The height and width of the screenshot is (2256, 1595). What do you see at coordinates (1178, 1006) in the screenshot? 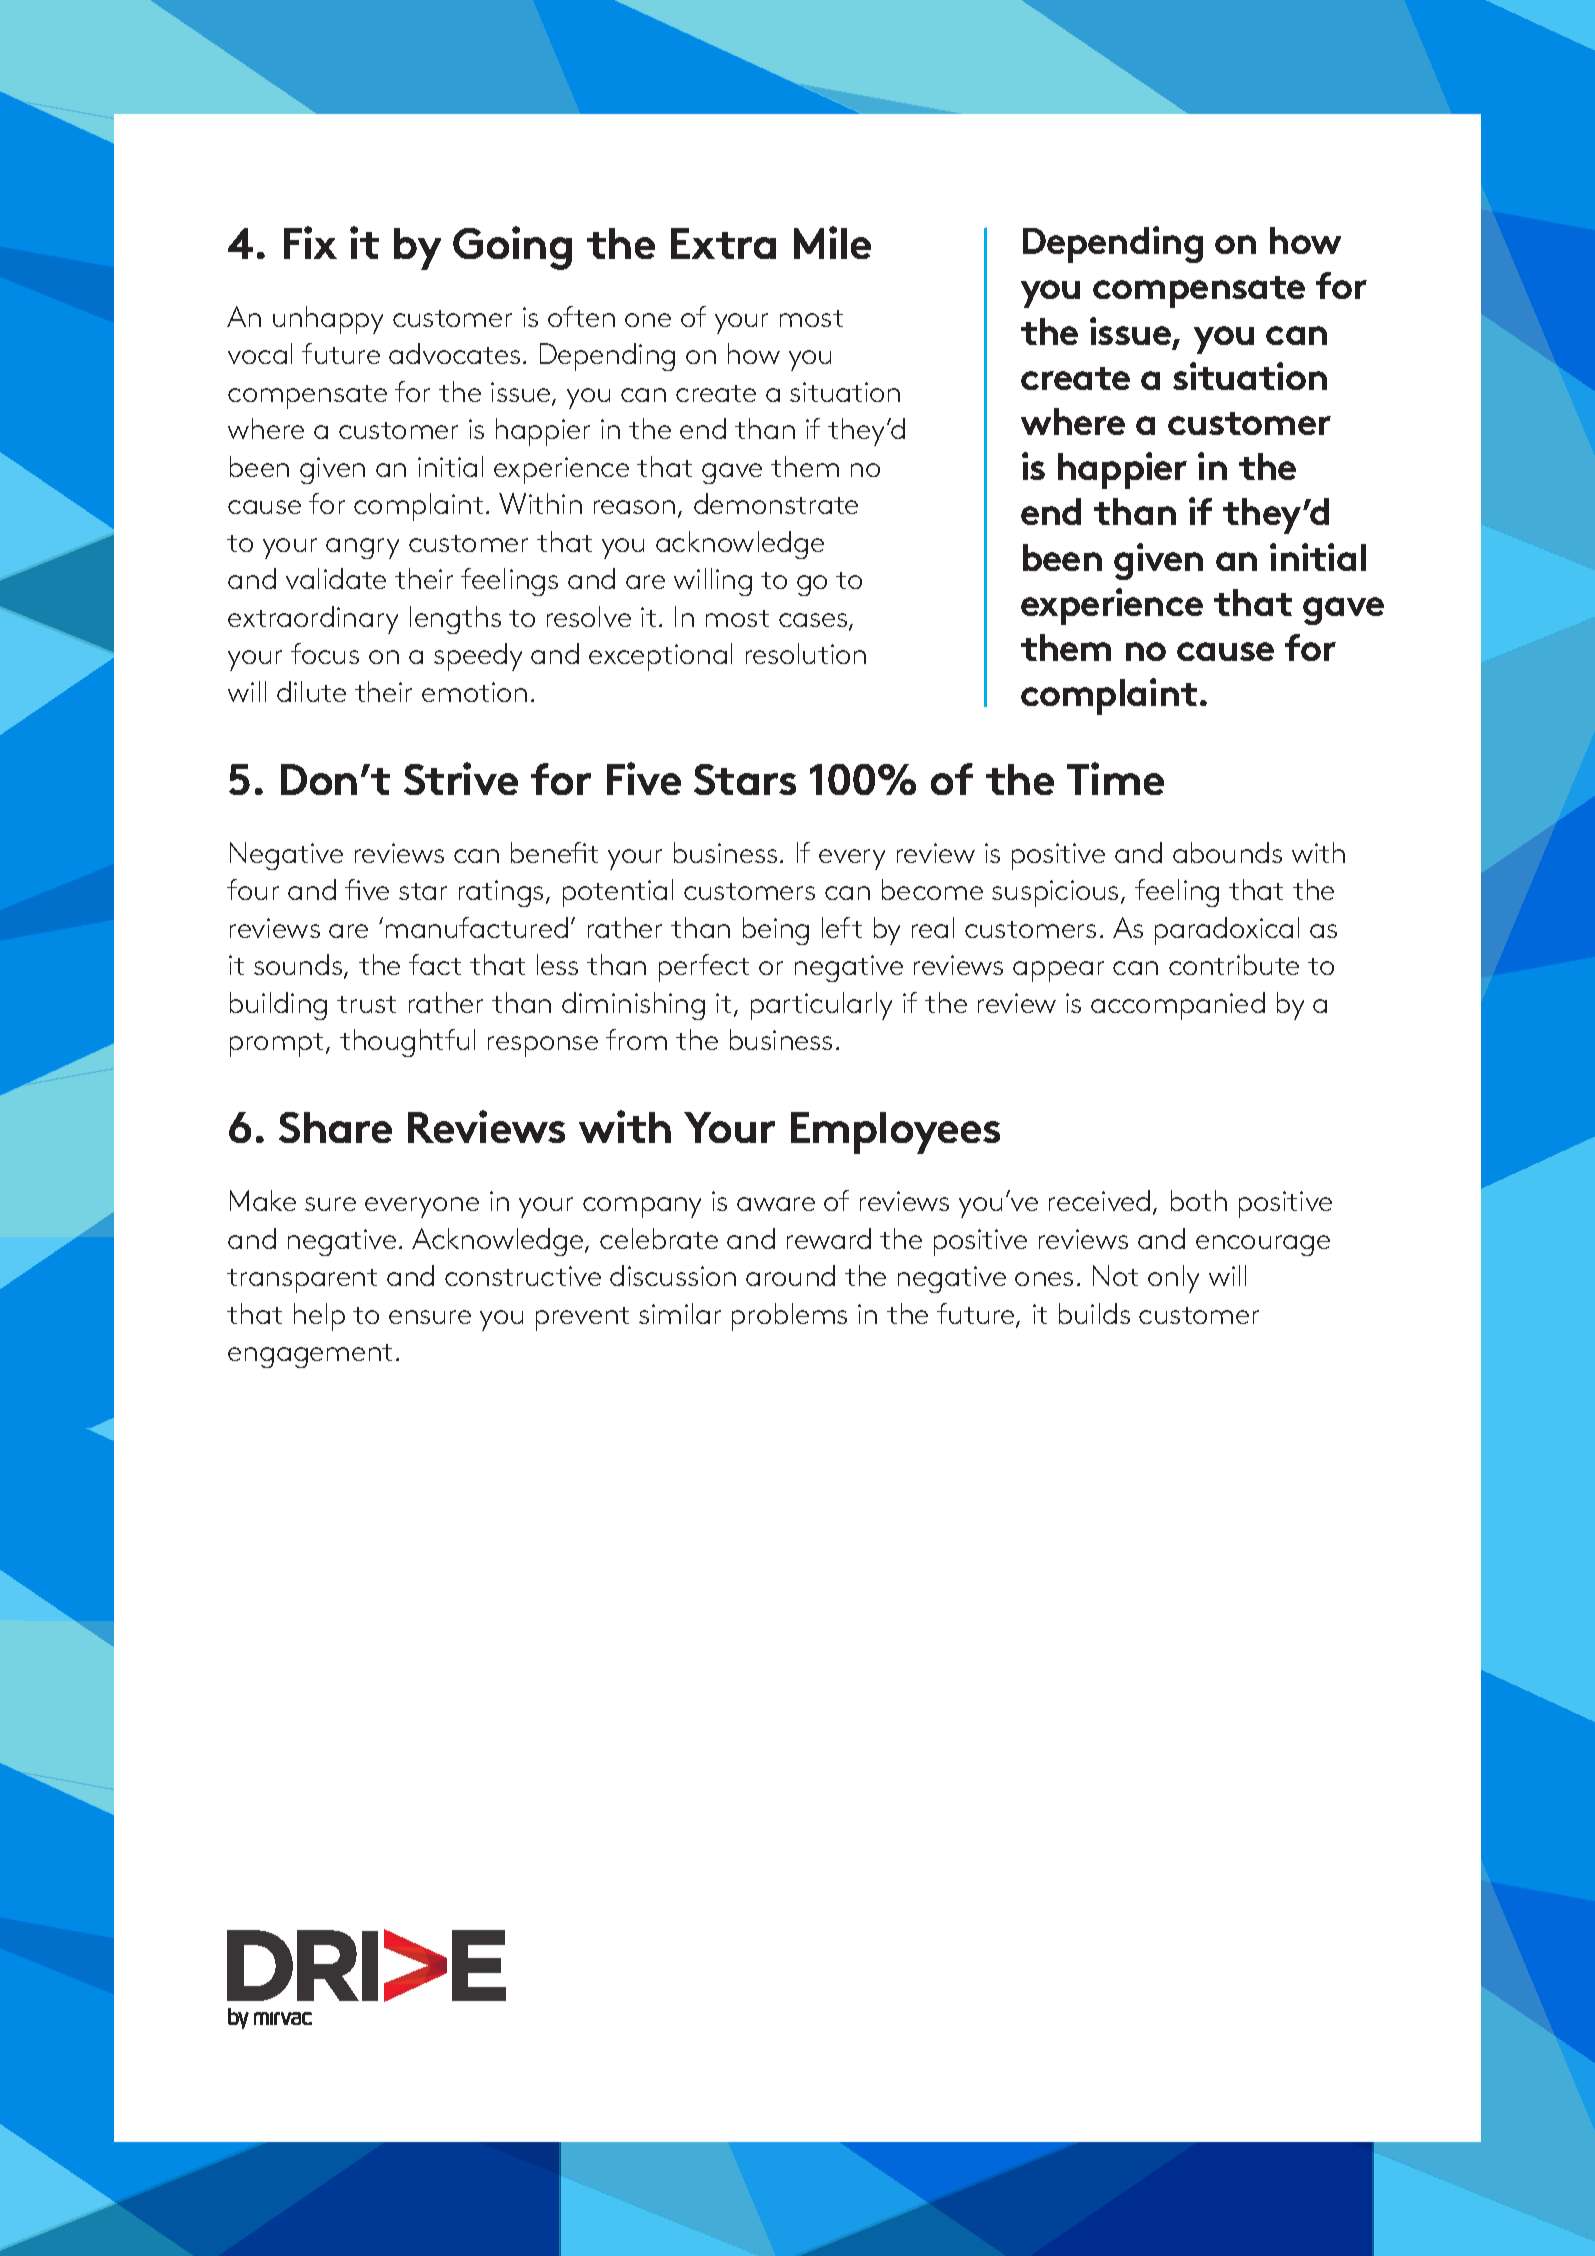
I see `accompanied` at bounding box center [1178, 1006].
